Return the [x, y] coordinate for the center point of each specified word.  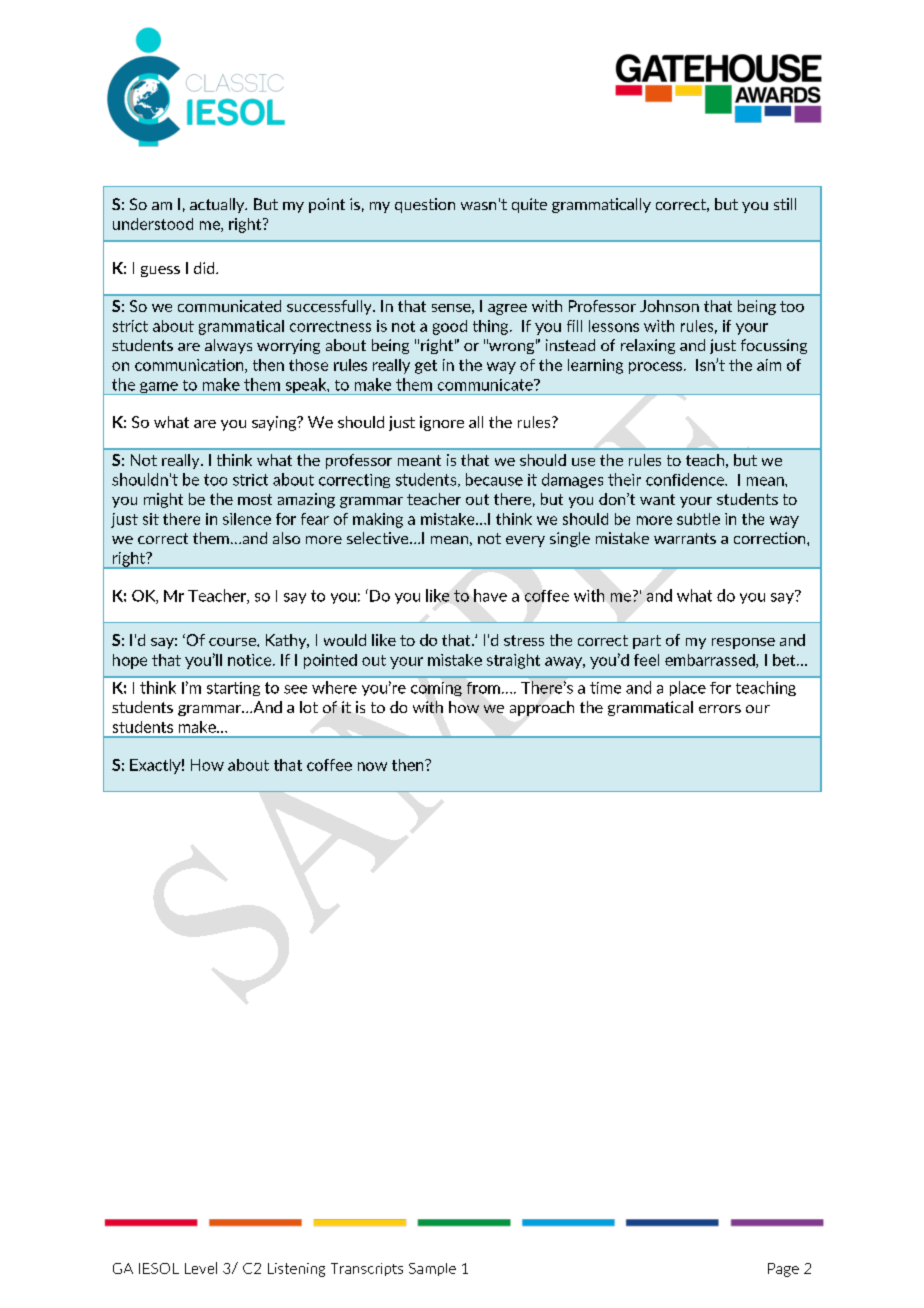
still [785, 204]
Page [783, 1270]
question [425, 205]
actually [218, 205]
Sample [432, 1269]
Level [201, 1268]
